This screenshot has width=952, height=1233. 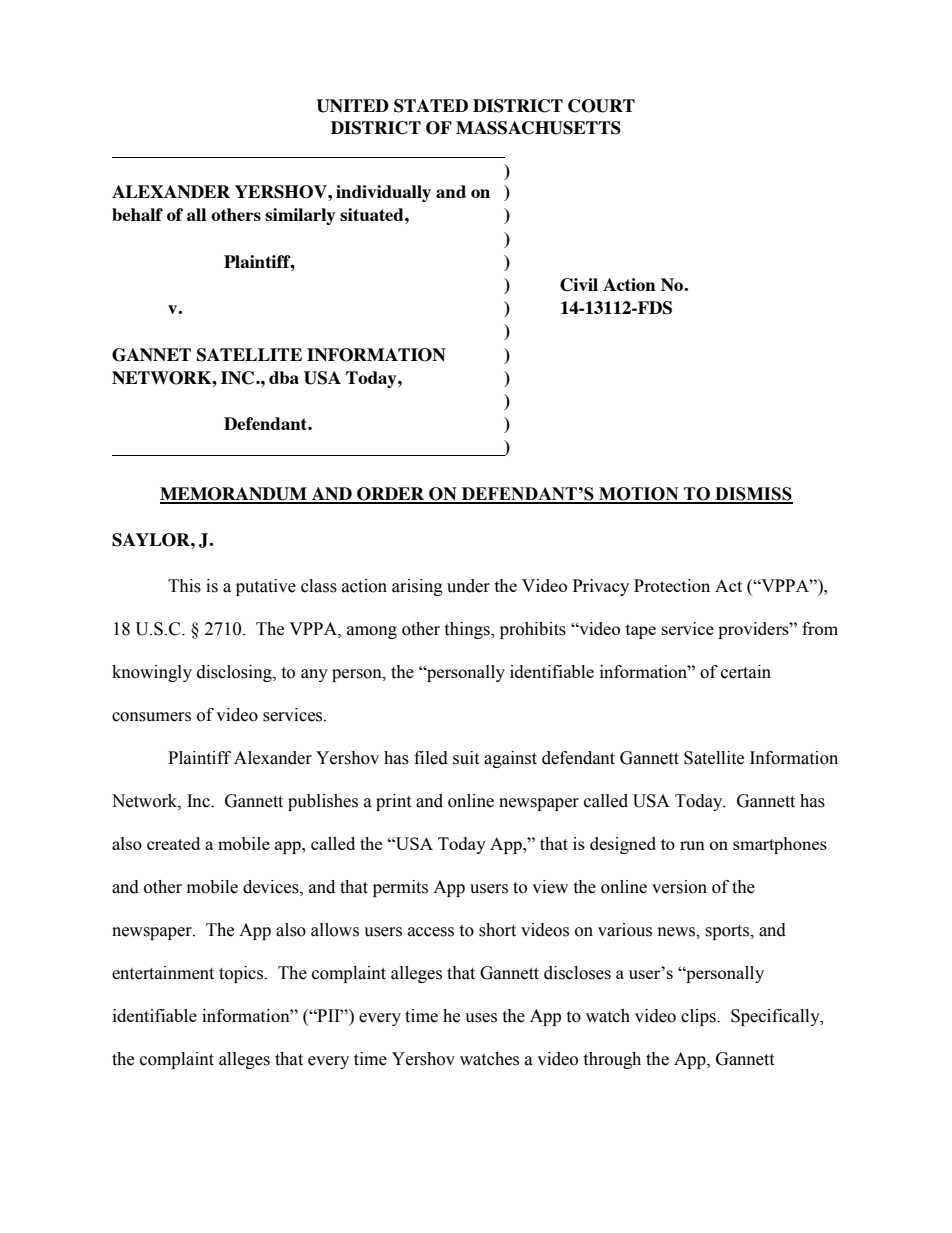 I want to click on Specifically, so click(x=776, y=1017).
